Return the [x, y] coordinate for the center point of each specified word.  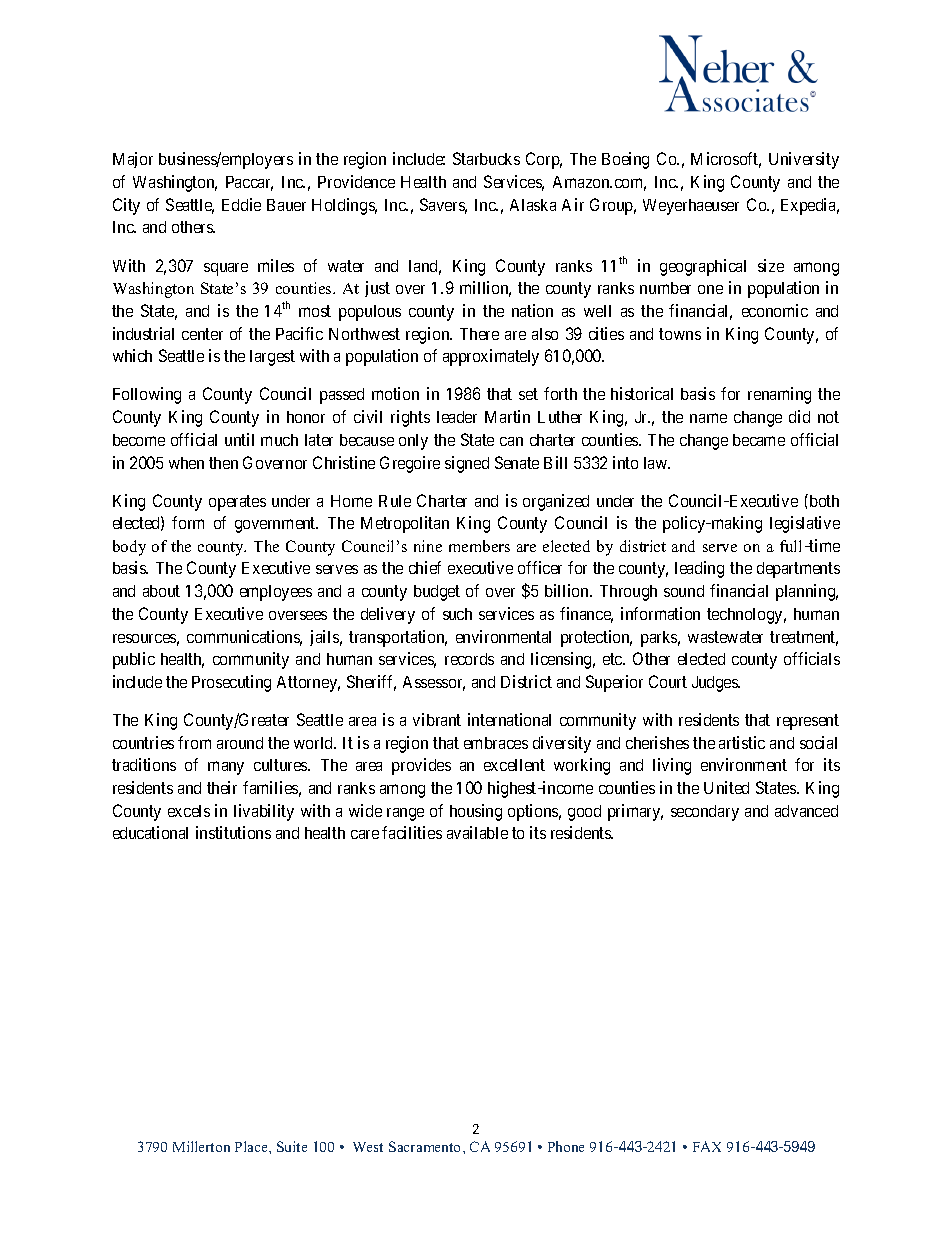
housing [476, 812]
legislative [805, 524]
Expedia [810, 206]
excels [189, 811]
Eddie [241, 204]
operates [237, 503]
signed [467, 464]
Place [252, 1146]
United [726, 787]
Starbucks [486, 158]
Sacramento [426, 1146]
